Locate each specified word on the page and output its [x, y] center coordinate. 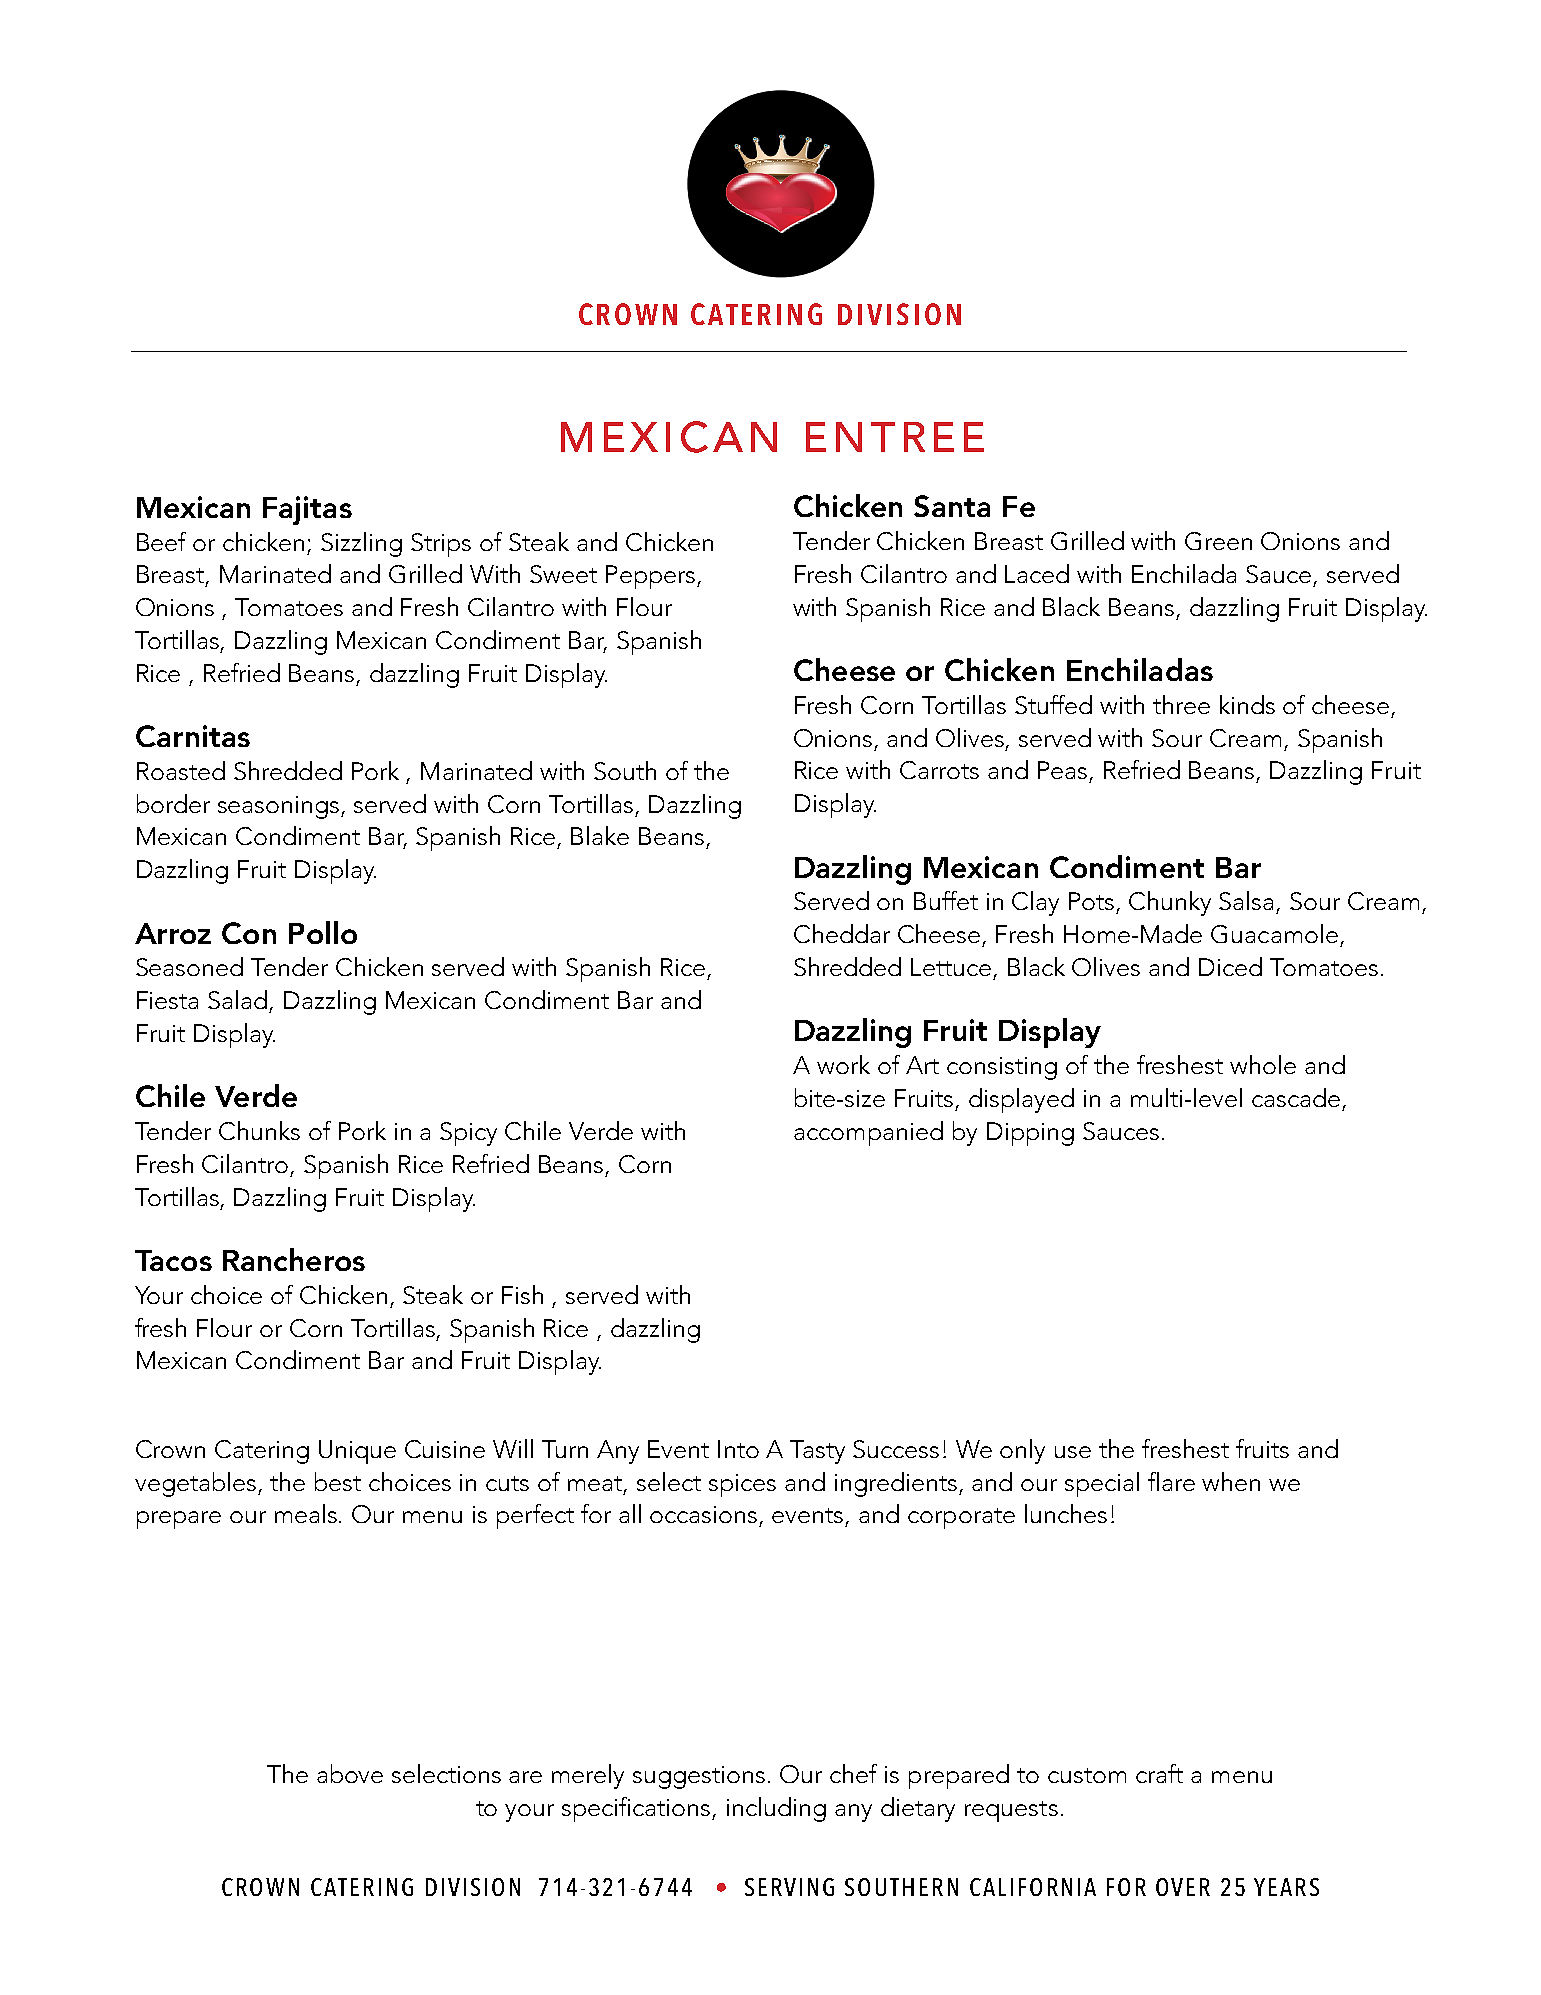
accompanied [868, 1133]
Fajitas [307, 510]
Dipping [1030, 1134]
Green [1218, 541]
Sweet [563, 574]
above [350, 1773]
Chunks [259, 1130]
